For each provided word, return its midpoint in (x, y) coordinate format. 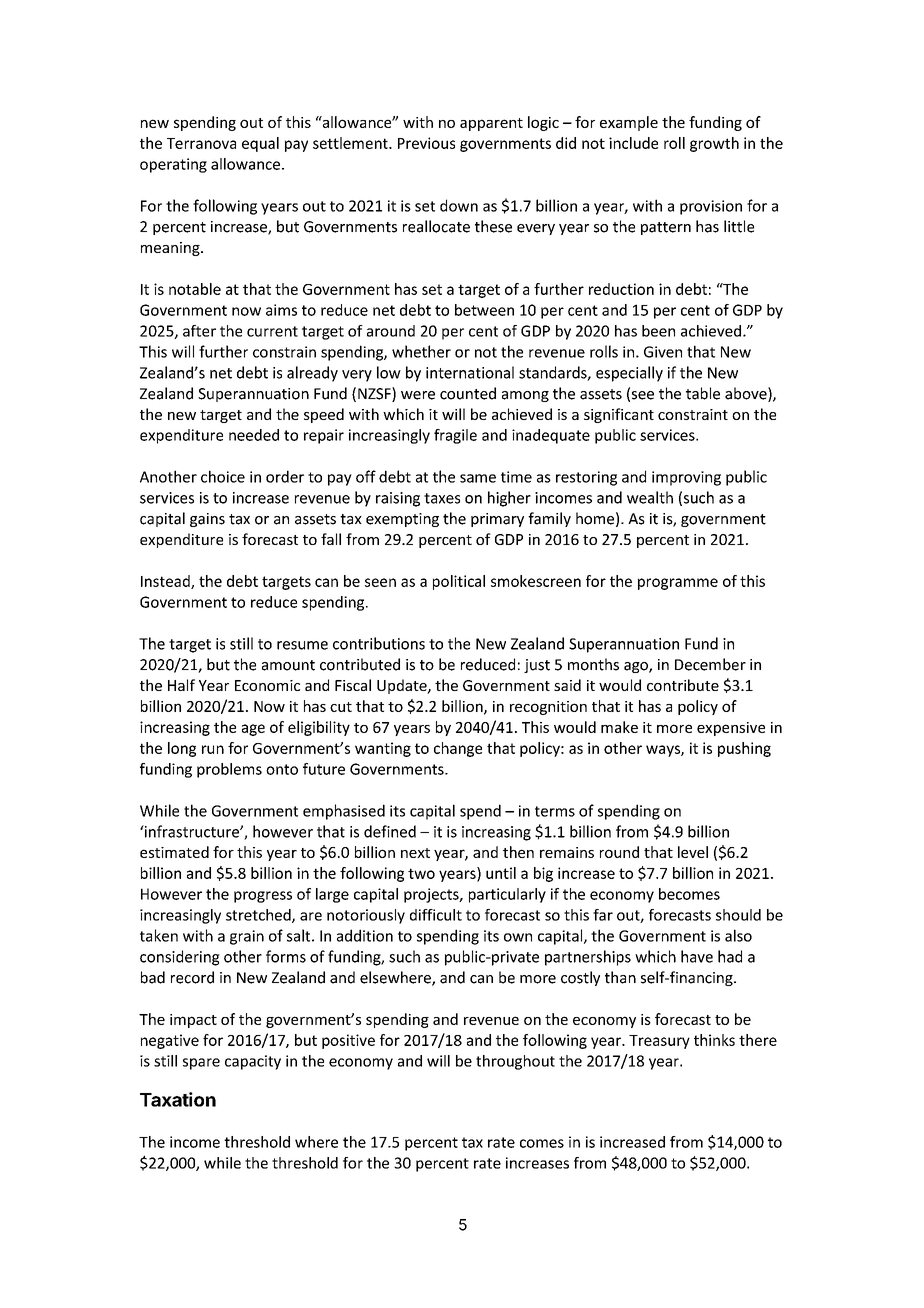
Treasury (659, 1042)
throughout (515, 1062)
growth (714, 144)
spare (201, 1064)
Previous (426, 143)
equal (260, 144)
